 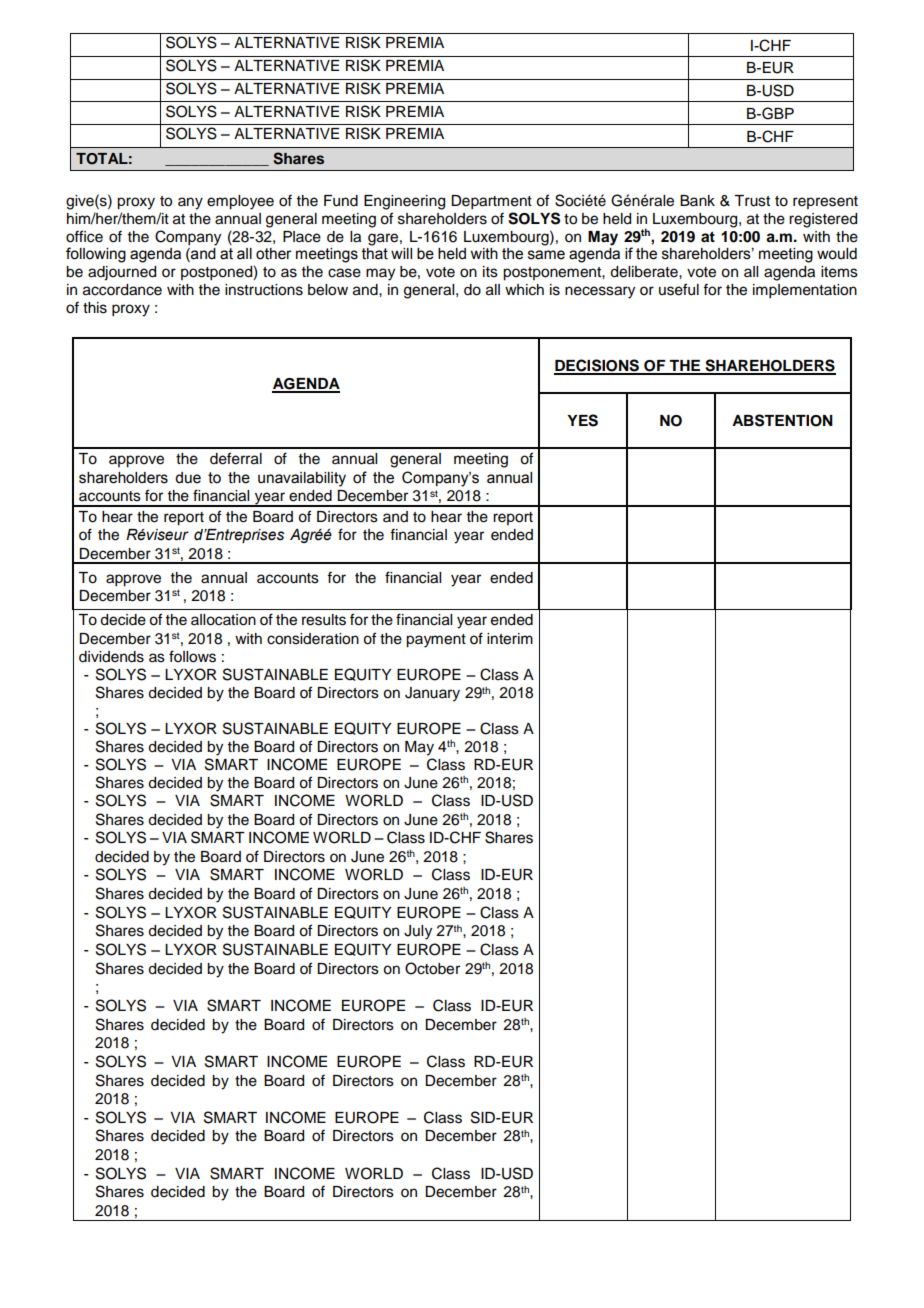 I want to click on interim, so click(x=510, y=639).
